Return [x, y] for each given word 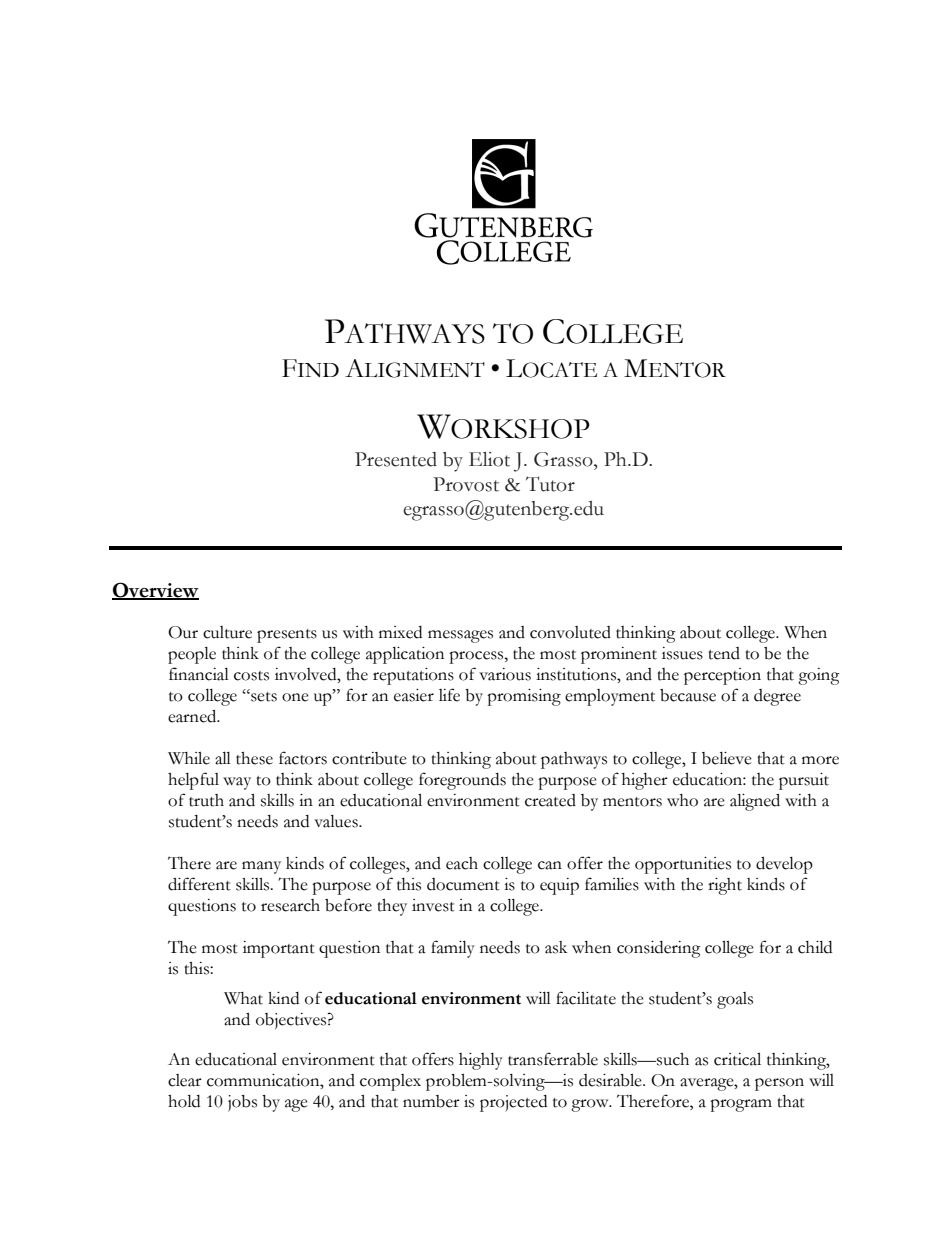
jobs [242, 1103]
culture [227, 632]
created [550, 800]
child [815, 947]
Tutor [550, 484]
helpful [193, 781]
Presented [396, 459]
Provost [466, 484]
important [279, 949]
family [453, 949]
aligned [755, 802]
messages [460, 636]
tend [724, 653]
